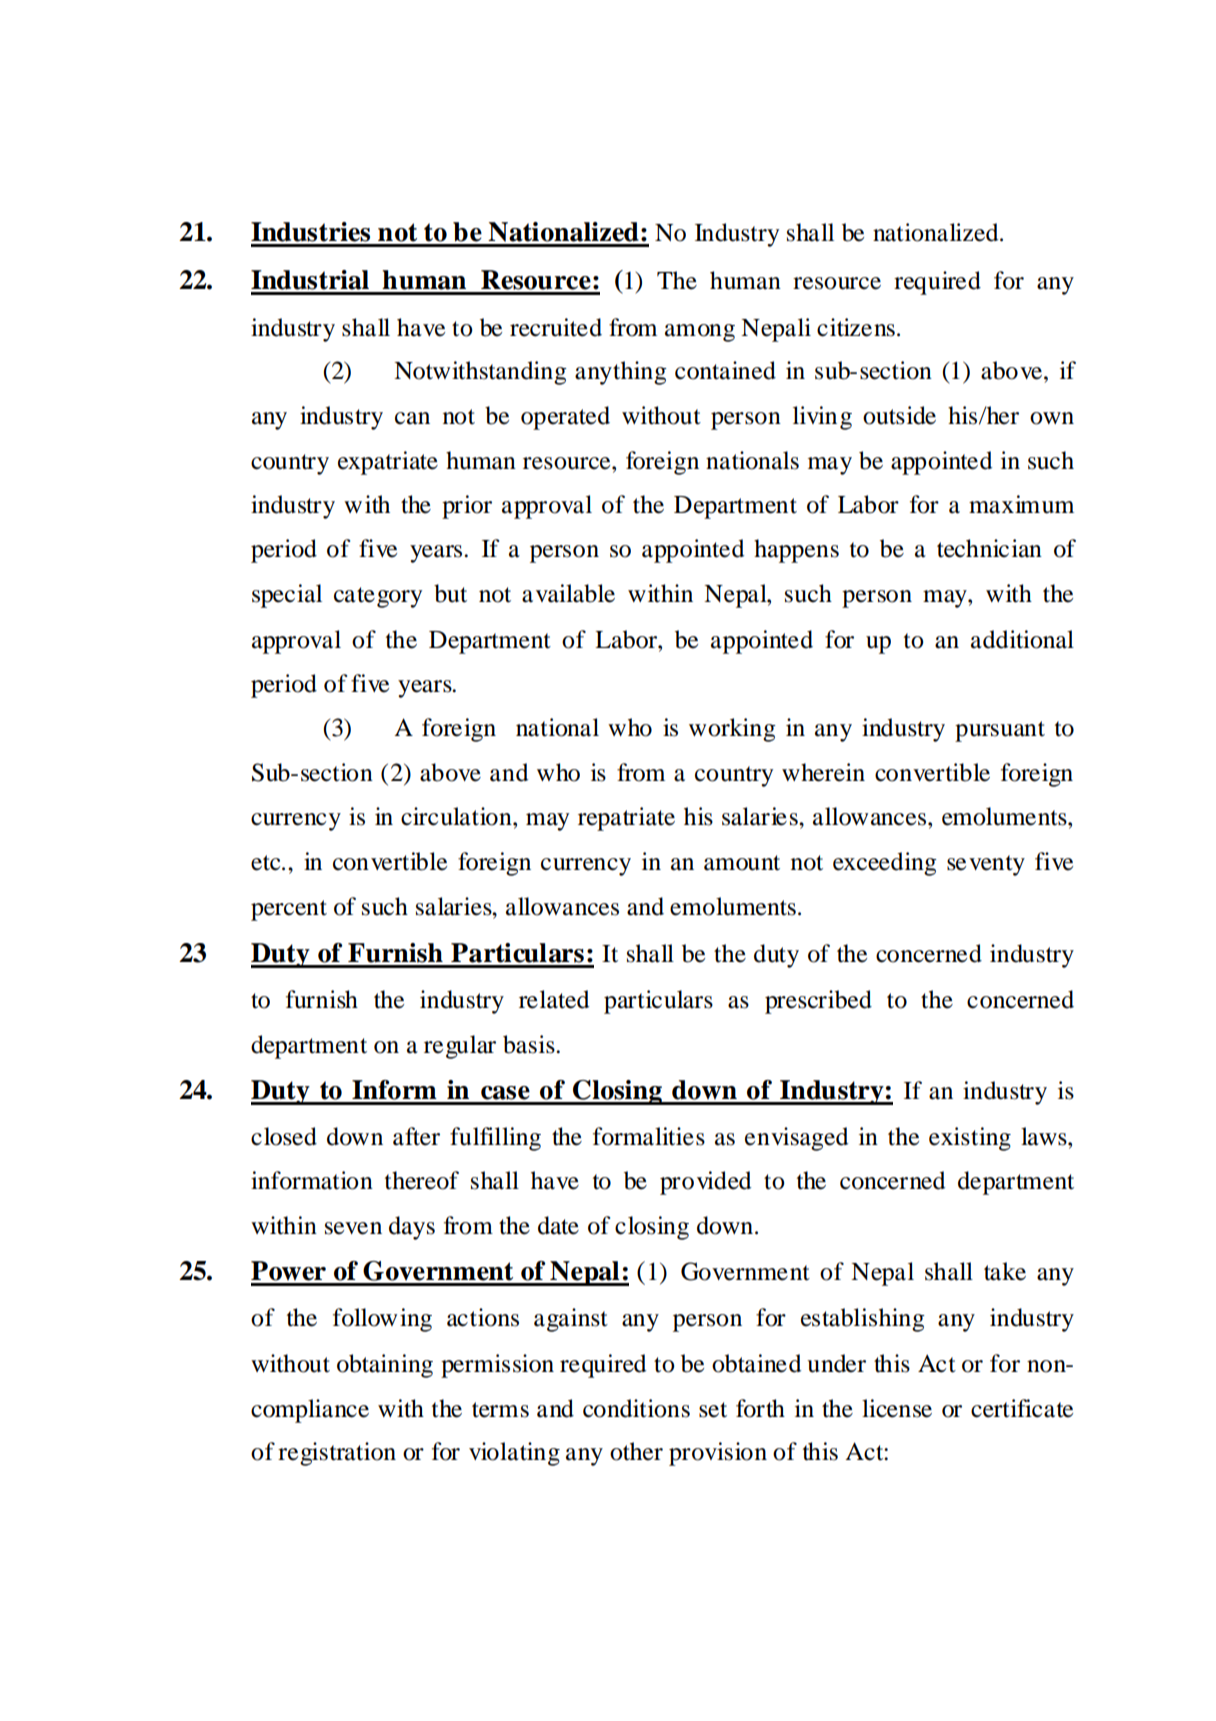  I want to click on registration, so click(337, 1454).
